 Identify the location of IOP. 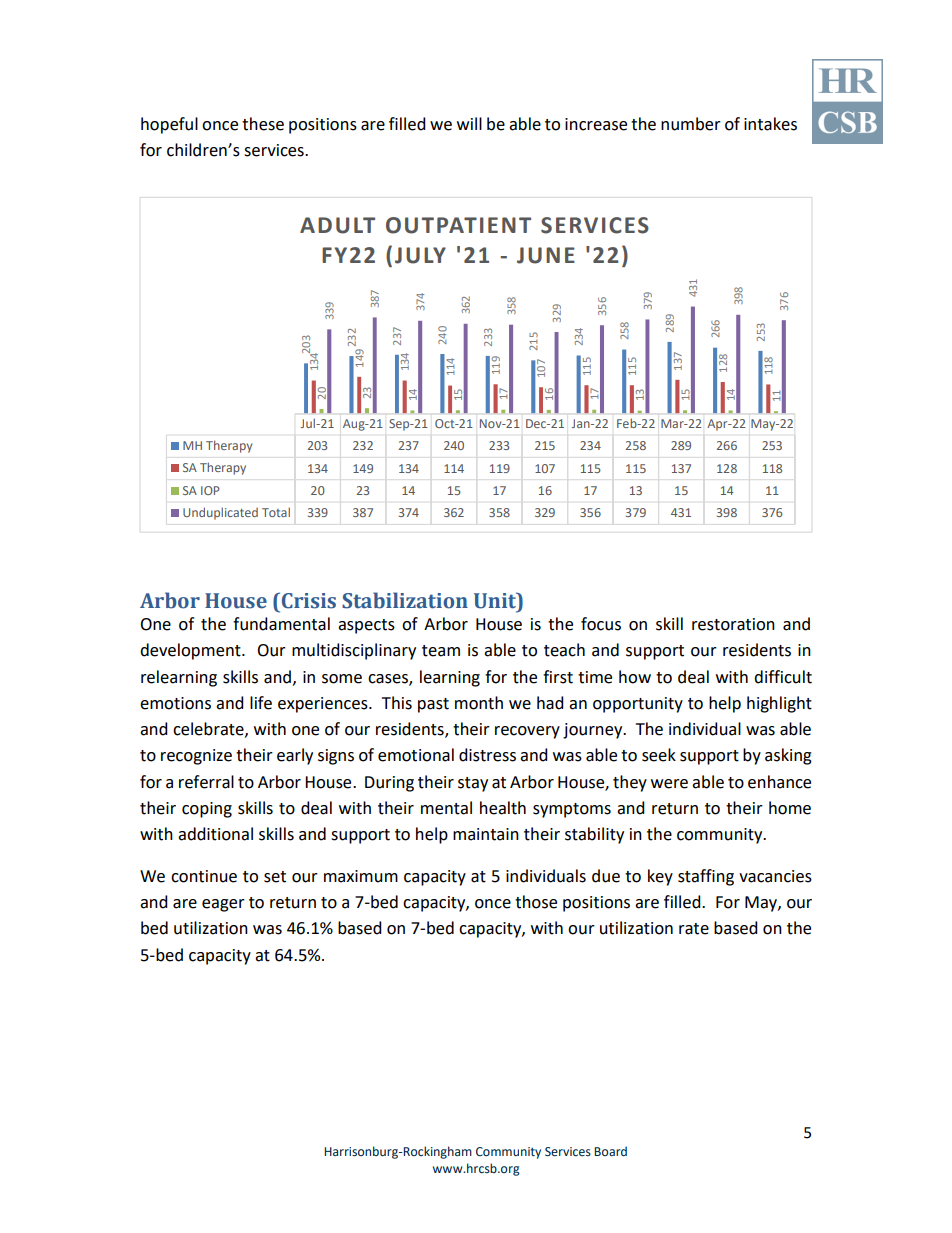
(210, 490).
